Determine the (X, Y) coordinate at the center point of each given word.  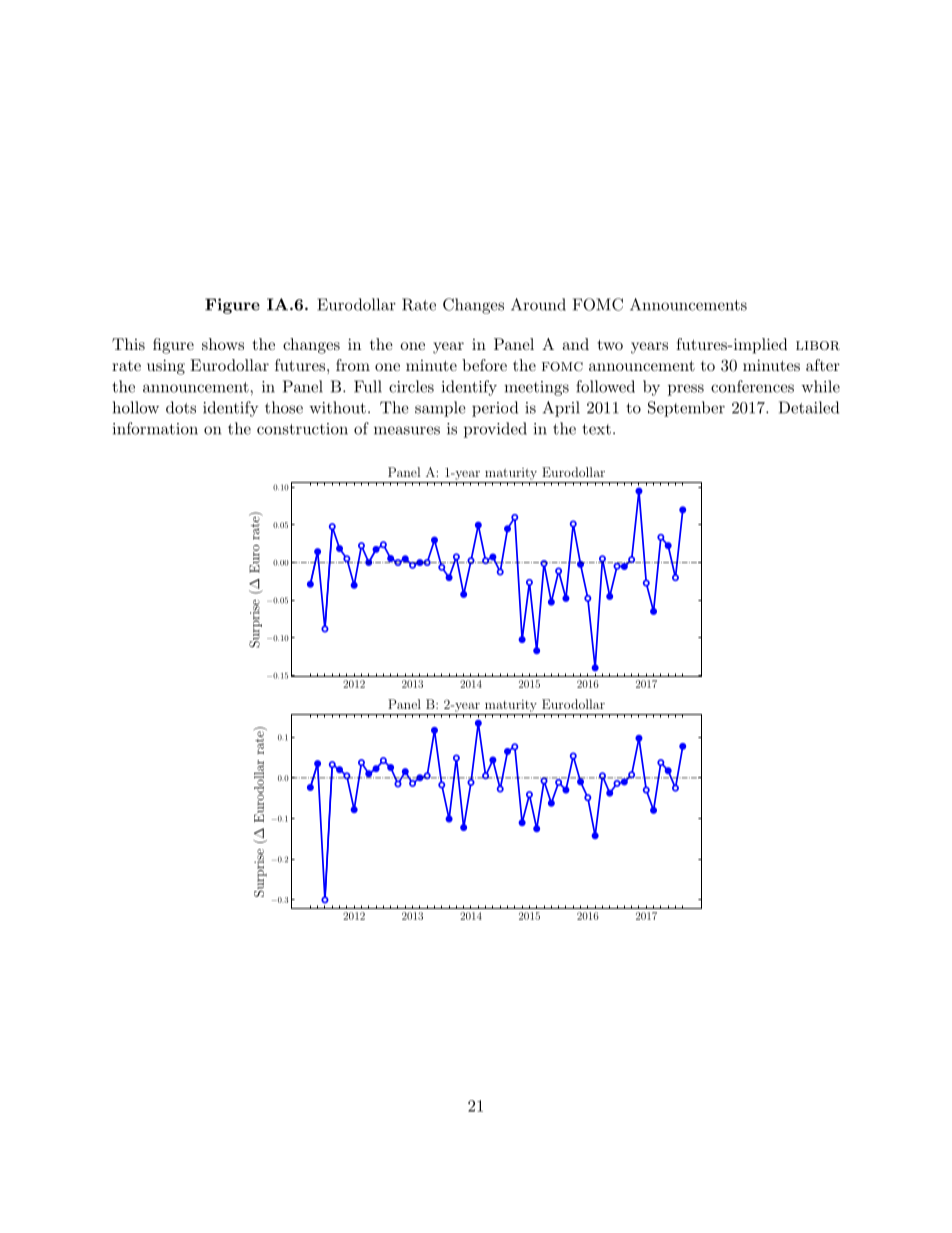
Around (538, 304)
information (155, 428)
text (596, 429)
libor (818, 345)
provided (495, 430)
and (575, 344)
